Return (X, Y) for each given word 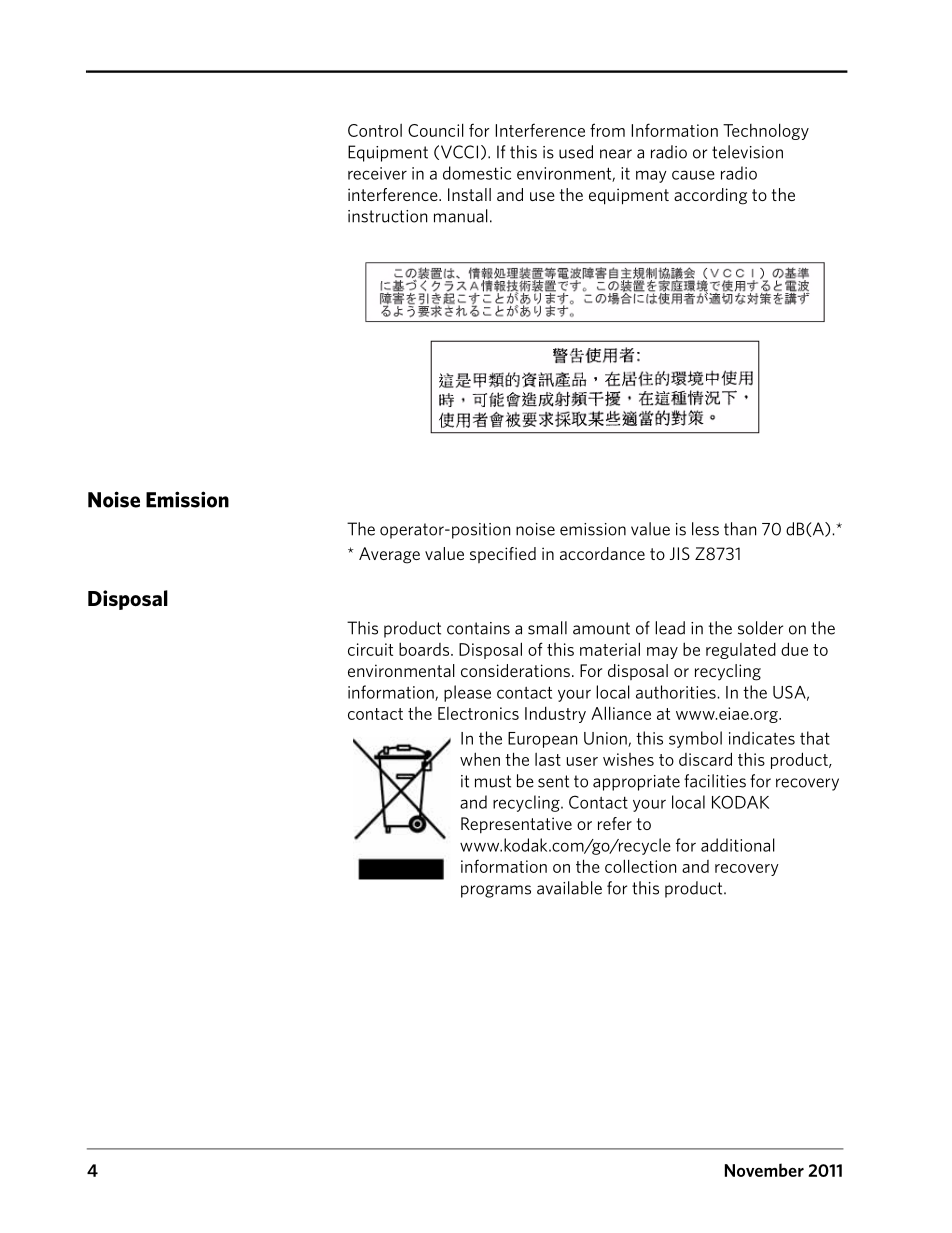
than (740, 529)
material (610, 649)
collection (640, 866)
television (747, 152)
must (493, 781)
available (569, 888)
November (764, 1170)
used (576, 152)
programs (496, 891)
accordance (602, 553)
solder (760, 628)
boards (425, 649)
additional (738, 845)
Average (389, 555)
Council (436, 130)
